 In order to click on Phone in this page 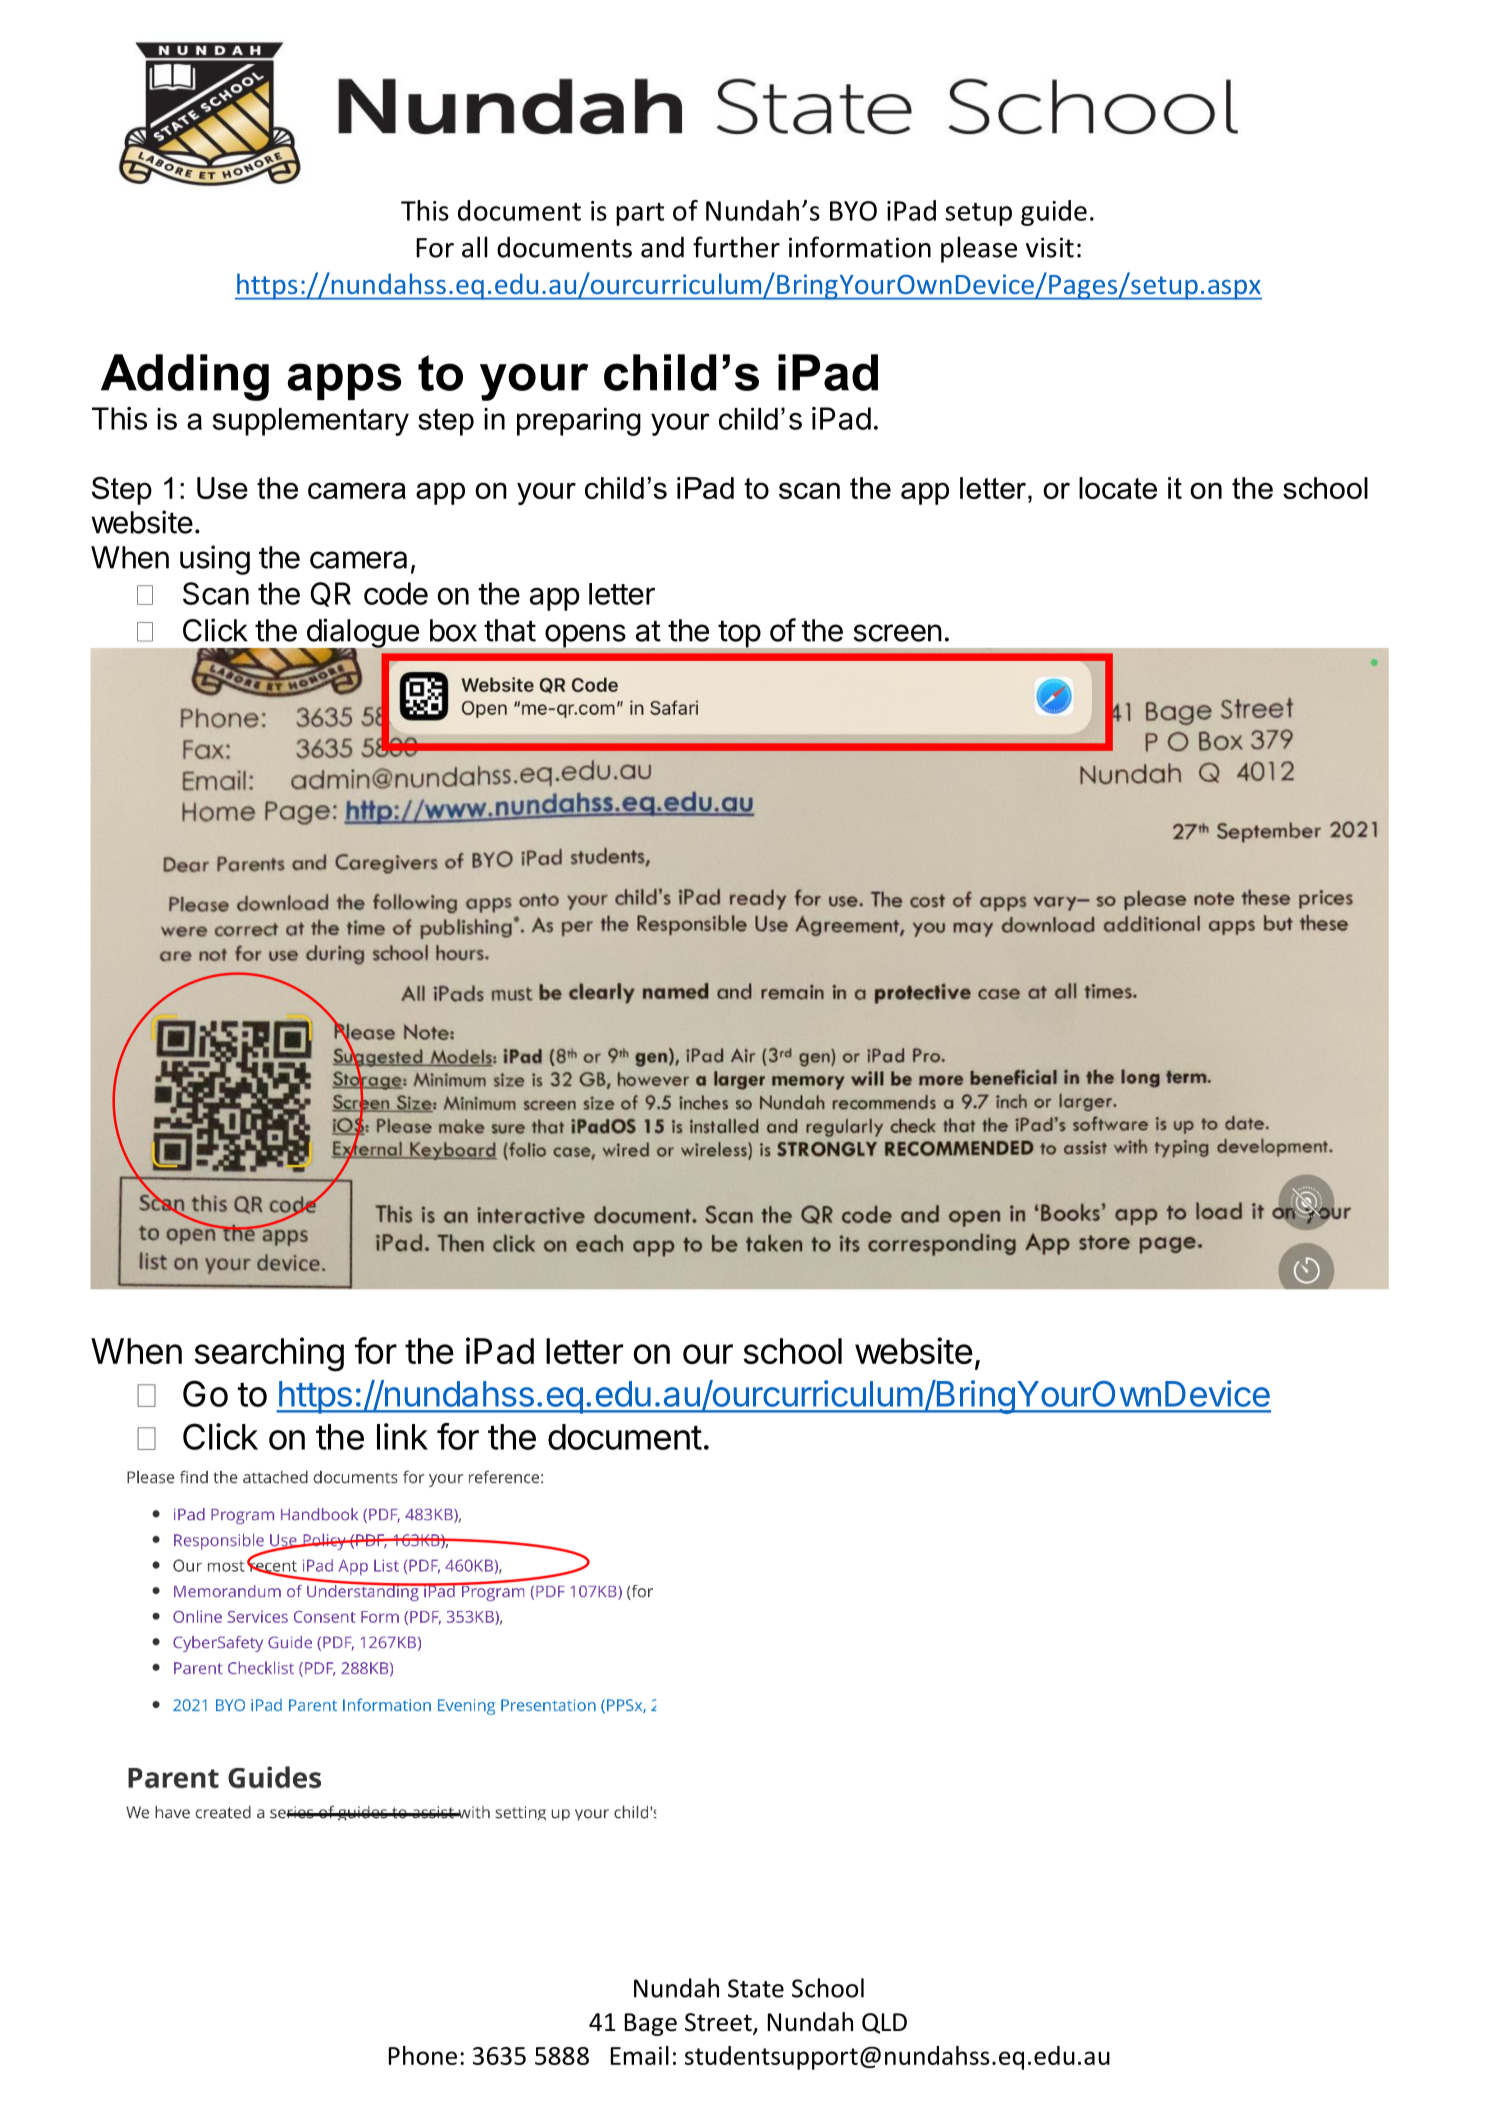, I will do `click(423, 2055)`.
